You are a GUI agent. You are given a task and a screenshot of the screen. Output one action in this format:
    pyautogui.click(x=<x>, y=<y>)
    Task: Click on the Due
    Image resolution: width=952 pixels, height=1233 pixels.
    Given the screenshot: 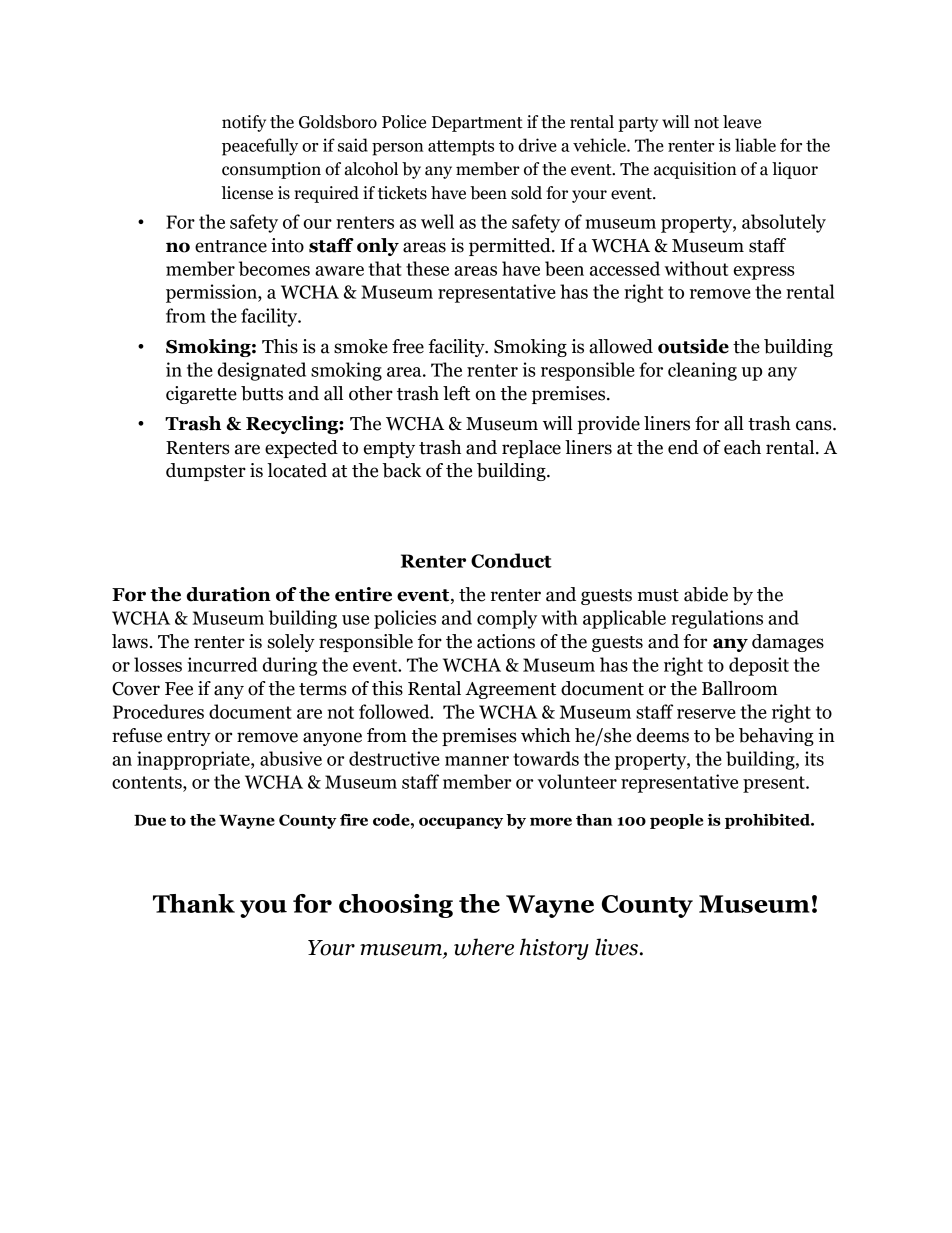 What is the action you would take?
    pyautogui.click(x=150, y=820)
